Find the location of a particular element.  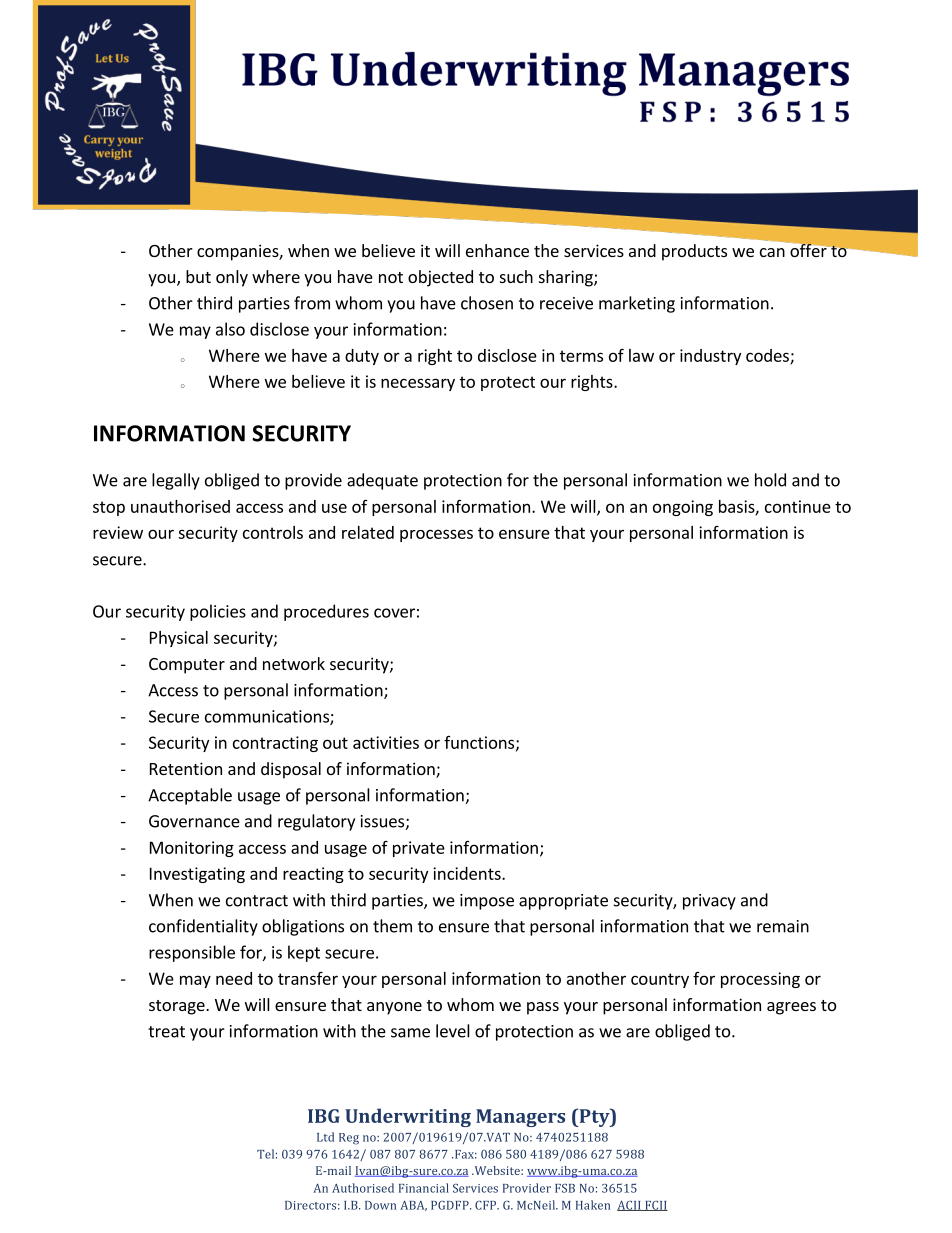

legally is located at coordinates (176, 481).
